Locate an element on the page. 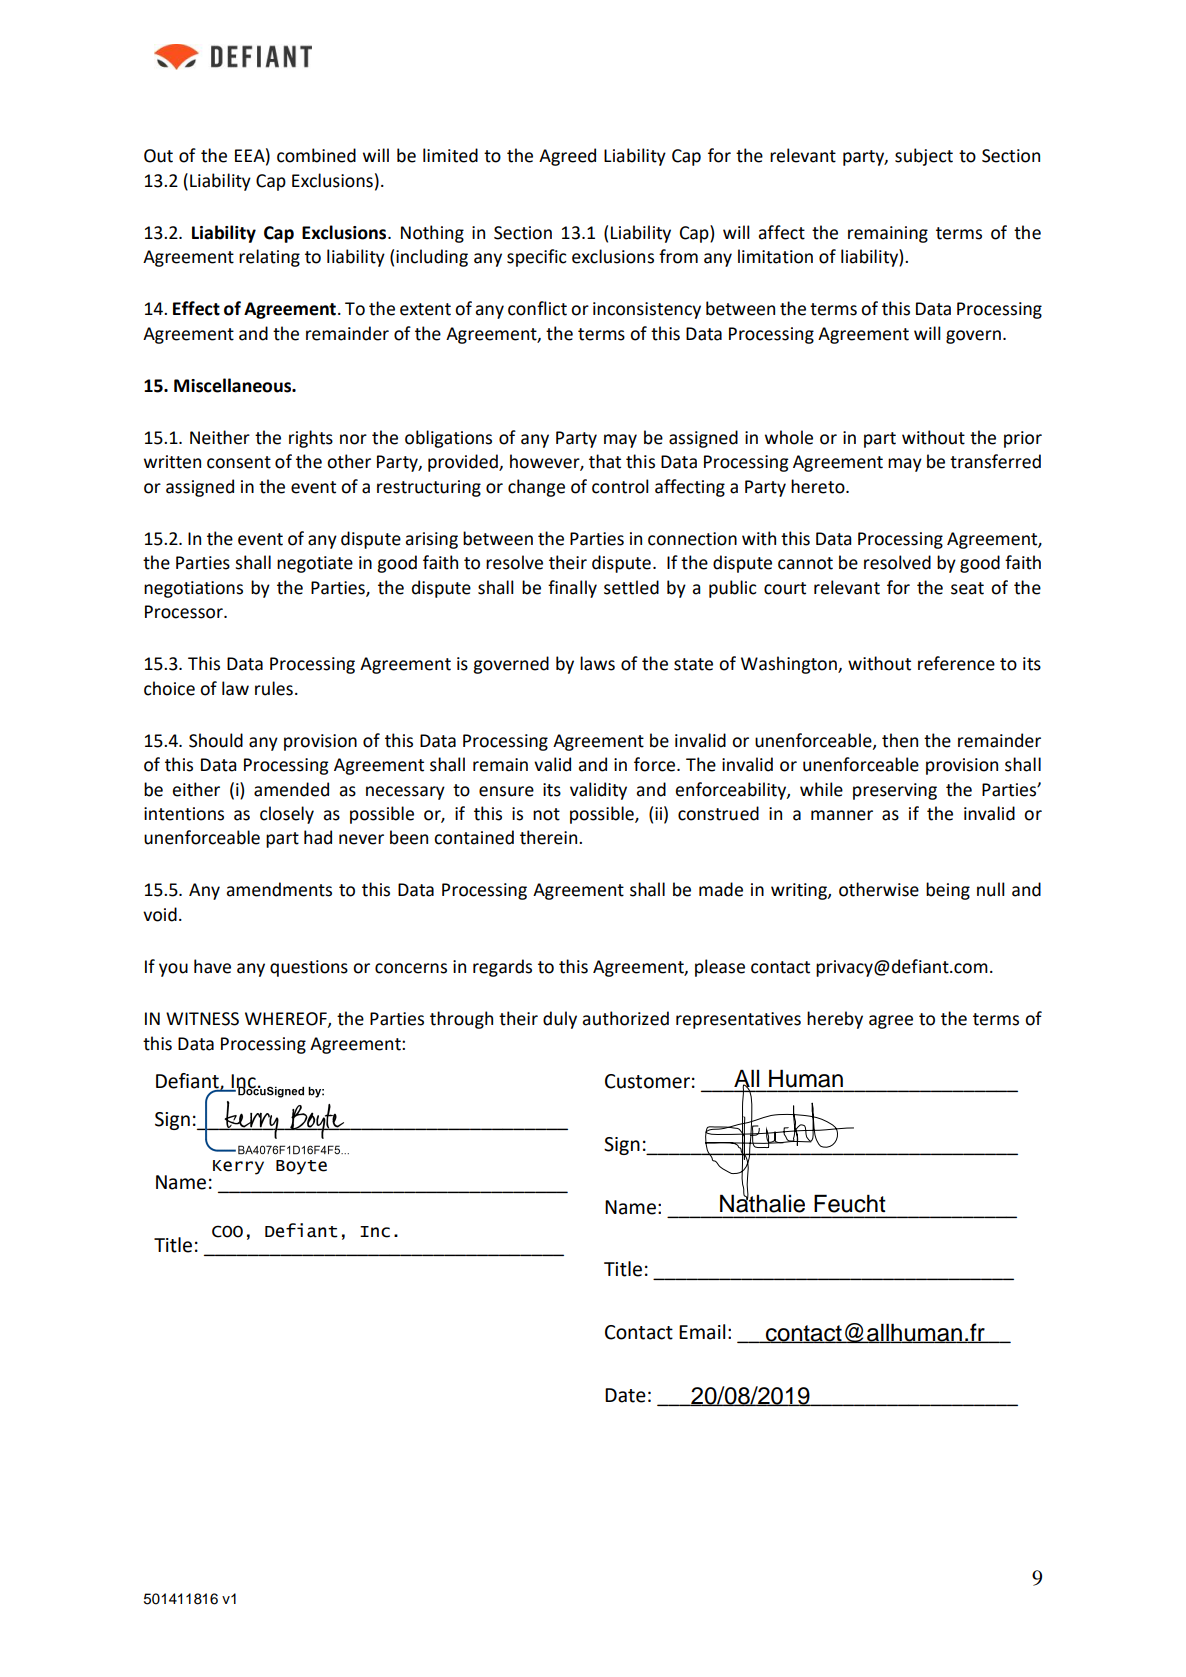  subject is located at coordinates (924, 157).
